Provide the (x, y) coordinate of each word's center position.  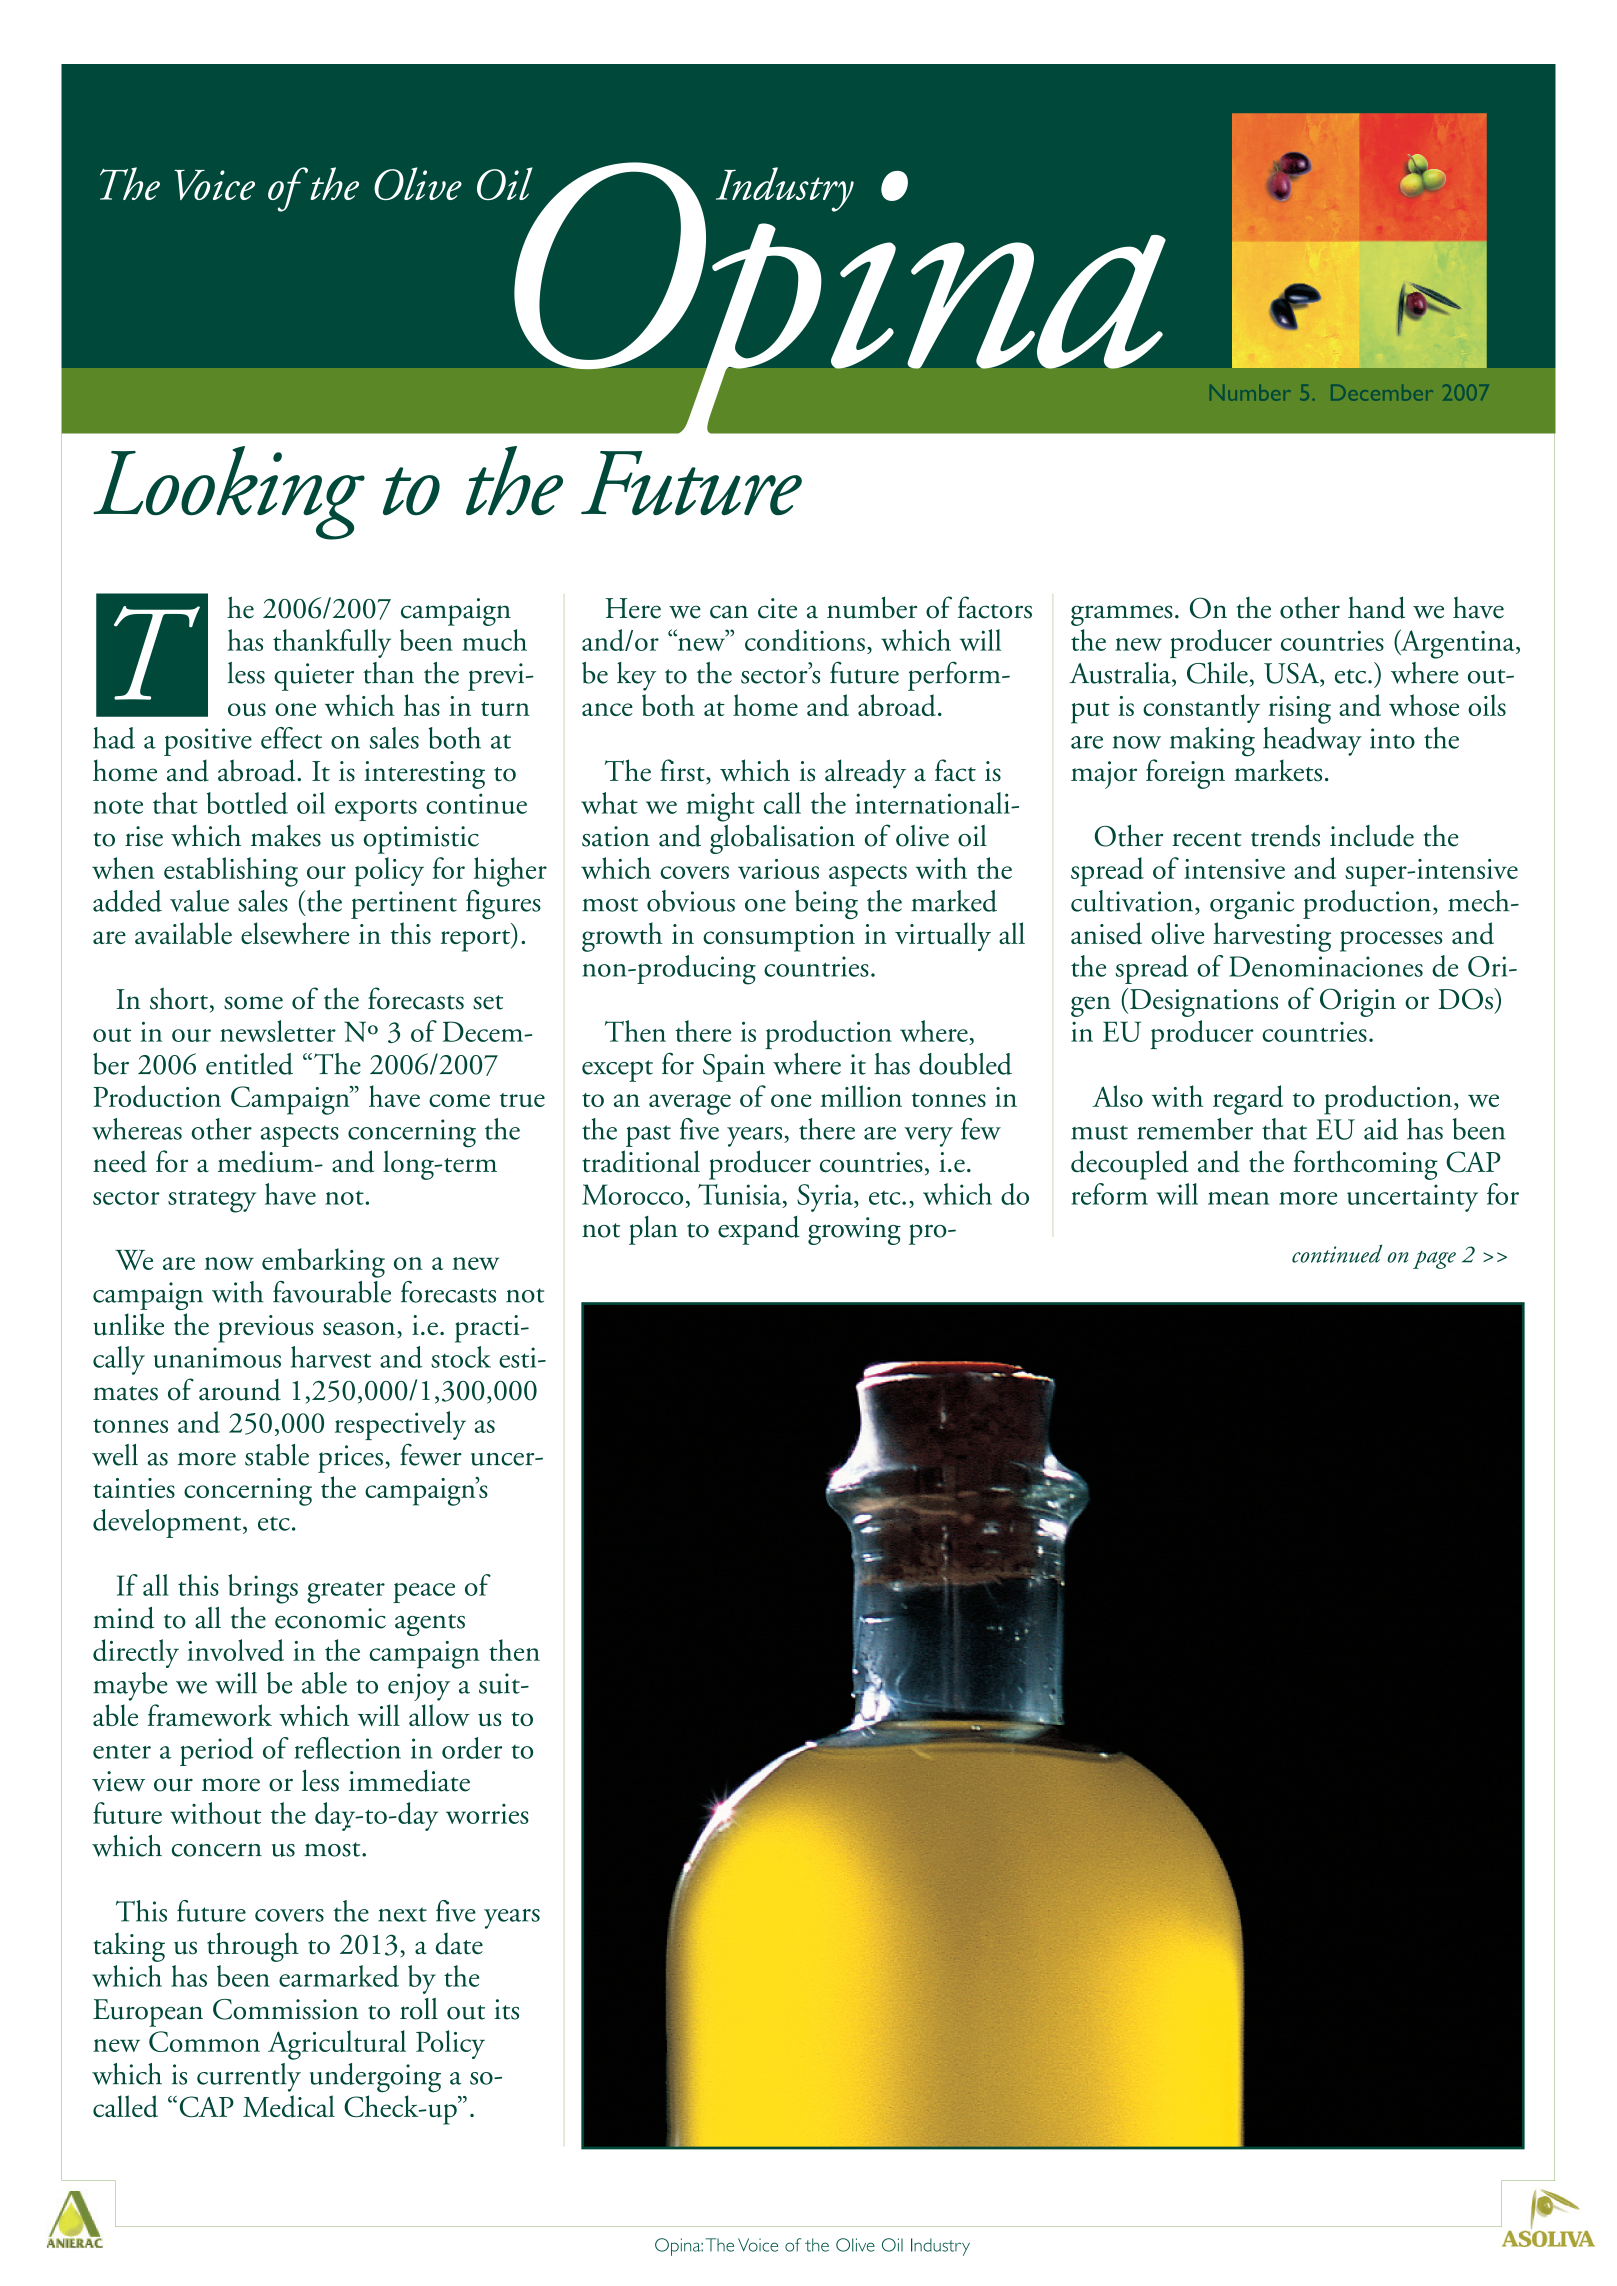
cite (777, 608)
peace (424, 1593)
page (1434, 1259)
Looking (229, 493)
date (459, 1943)
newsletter (278, 1031)
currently (249, 2077)
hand (1376, 607)
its (506, 2009)
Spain (734, 1068)
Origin (1358, 1002)
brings (263, 1589)
